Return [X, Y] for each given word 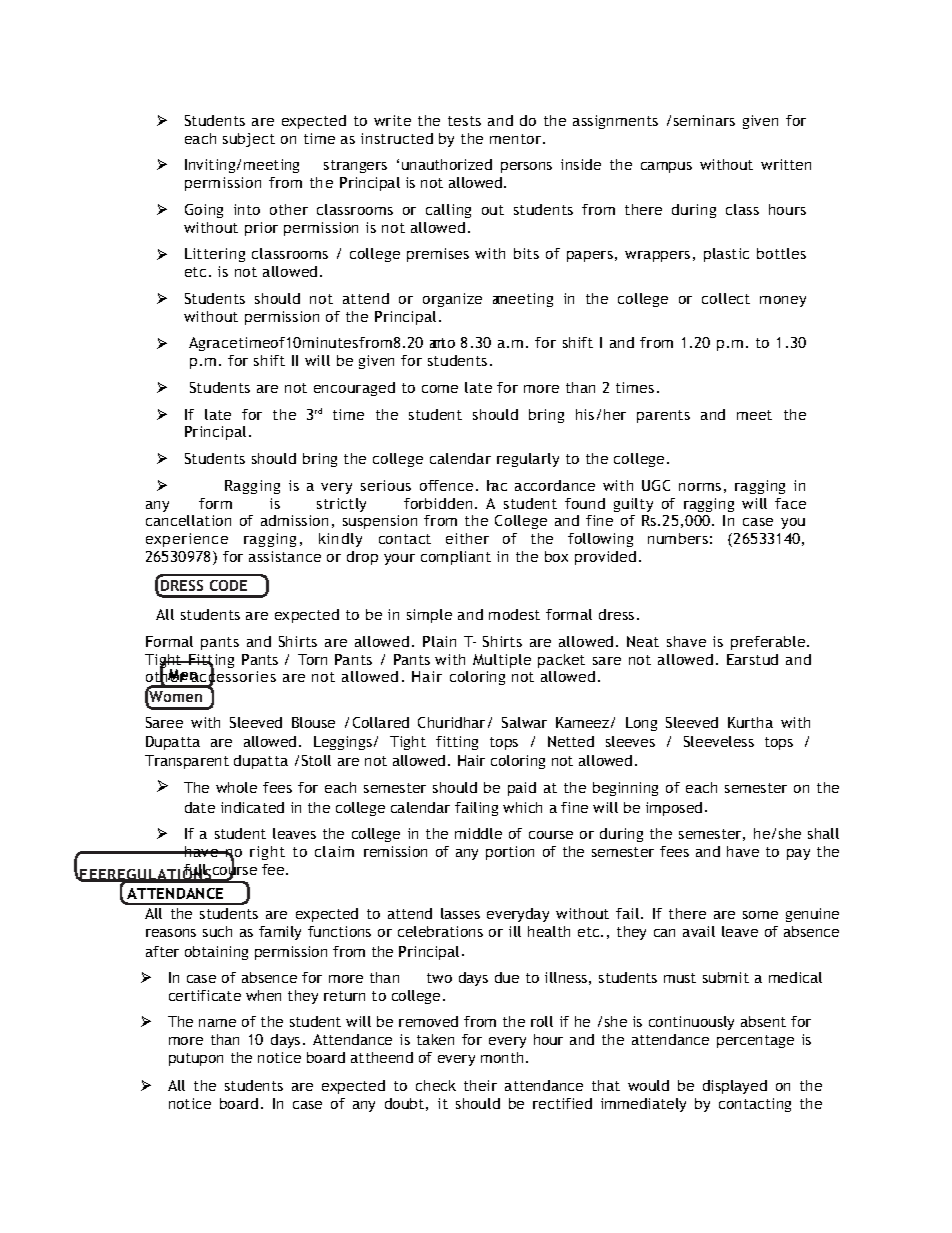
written [786, 164]
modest [514, 614]
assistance [285, 556]
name [217, 1023]
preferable [769, 643]
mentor [517, 139]
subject [249, 140]
